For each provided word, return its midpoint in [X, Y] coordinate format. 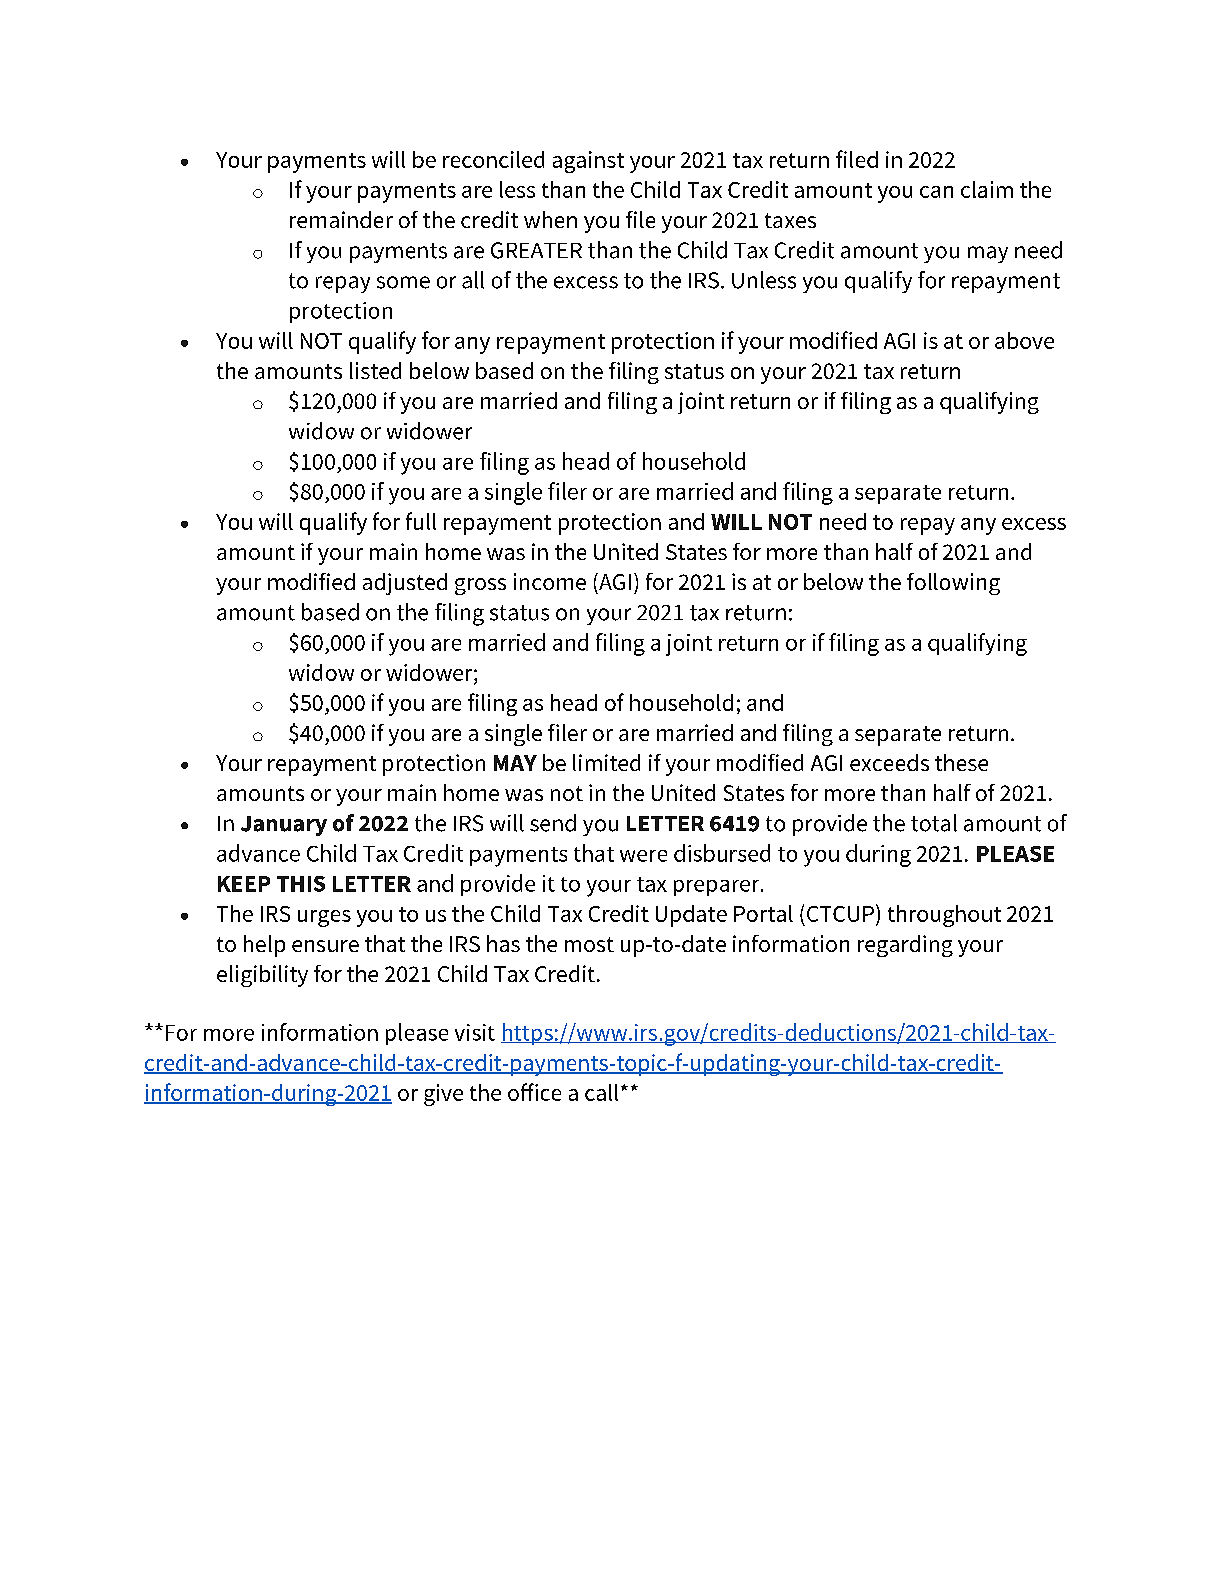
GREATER [536, 250]
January [284, 826]
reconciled [493, 159]
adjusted [405, 584]
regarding [905, 946]
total [934, 823]
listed [375, 370]
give [443, 1095]
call [601, 1092]
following [953, 584]
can [936, 192]
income [550, 581]
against [588, 162]
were [643, 856]
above [1024, 340]
